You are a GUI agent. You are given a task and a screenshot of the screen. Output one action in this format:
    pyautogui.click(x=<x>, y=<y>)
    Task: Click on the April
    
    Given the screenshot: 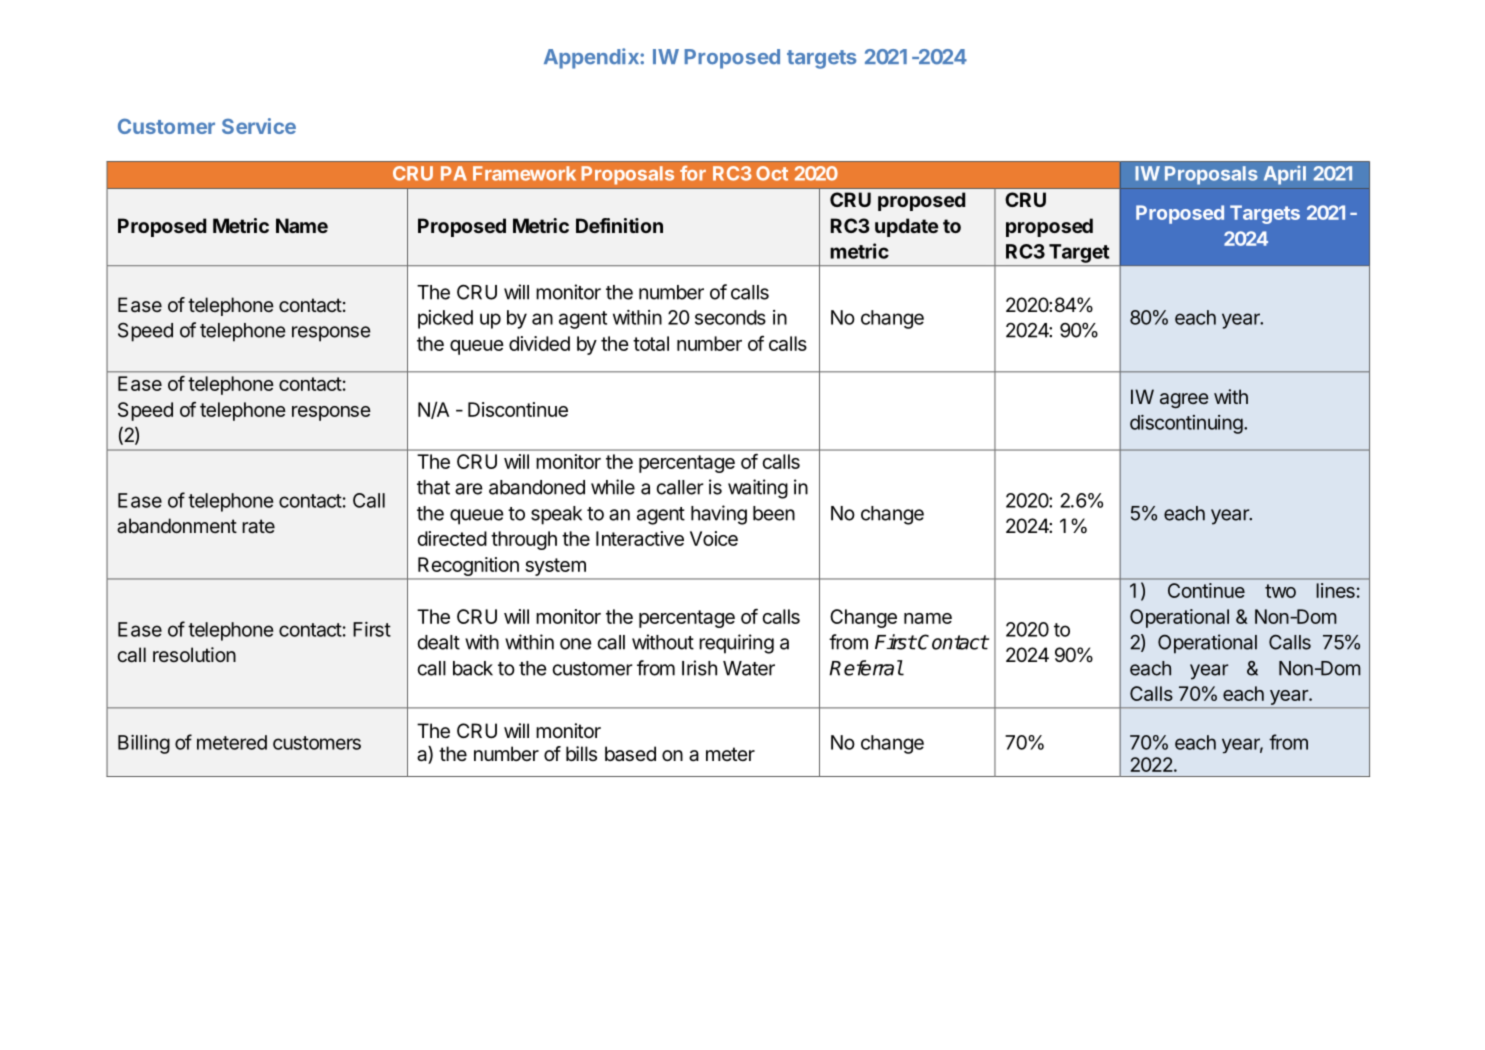 What is the action you would take?
    pyautogui.click(x=1285, y=175)
